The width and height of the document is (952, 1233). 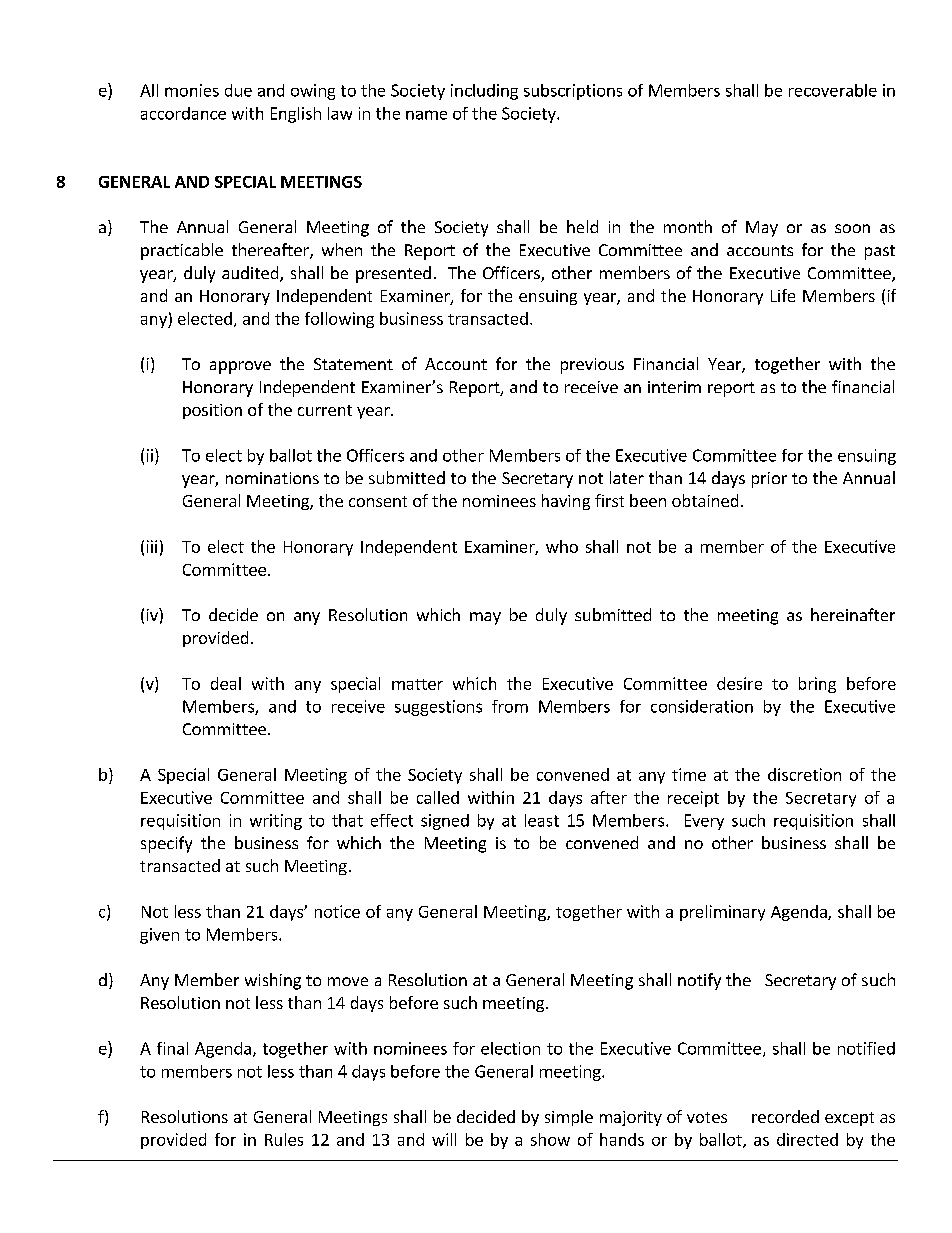 I want to click on including, so click(x=484, y=92).
